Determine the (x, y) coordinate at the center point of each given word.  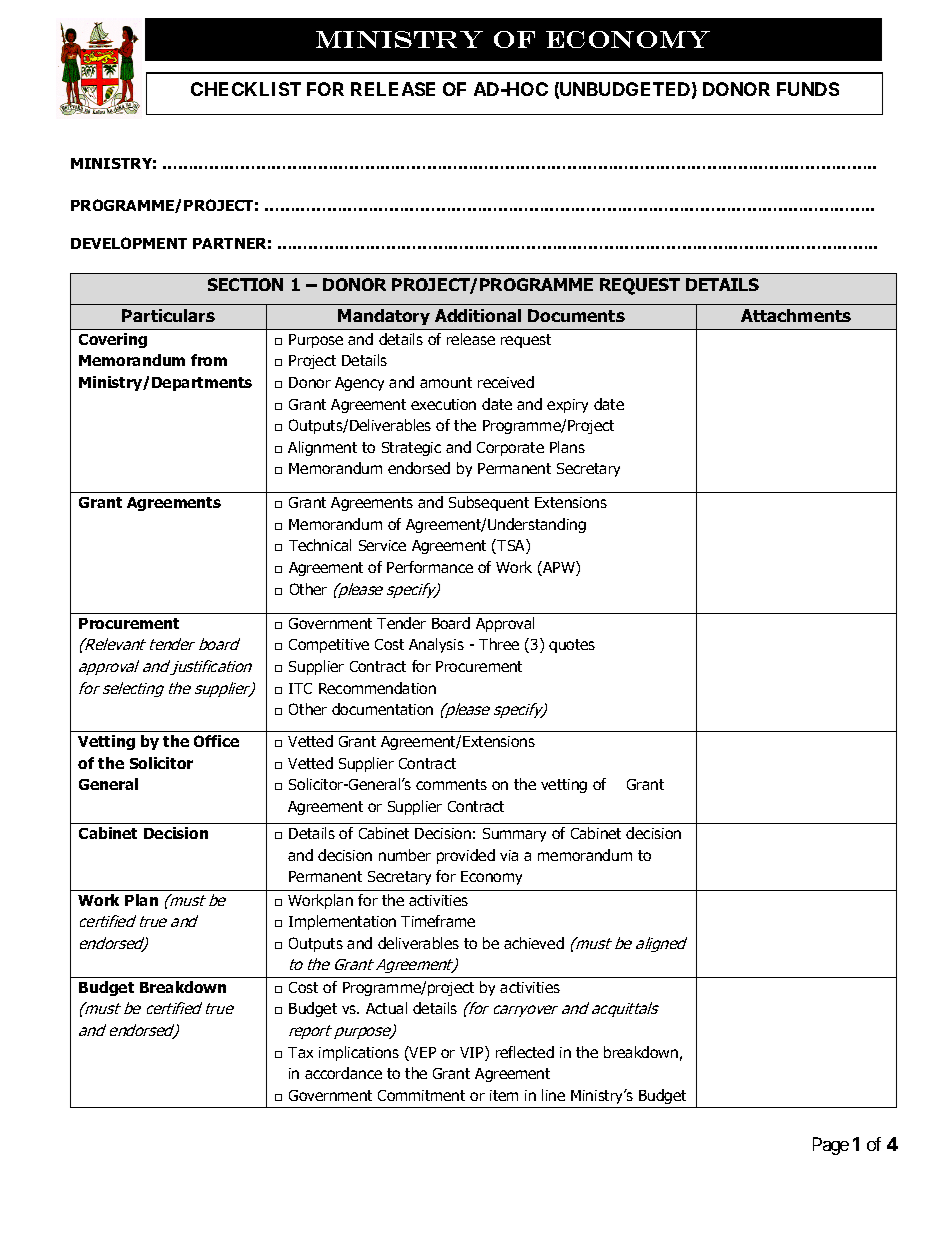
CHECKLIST (246, 89)
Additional (478, 315)
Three (499, 644)
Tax (300, 1052)
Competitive (329, 646)
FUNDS (808, 89)
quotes (572, 646)
